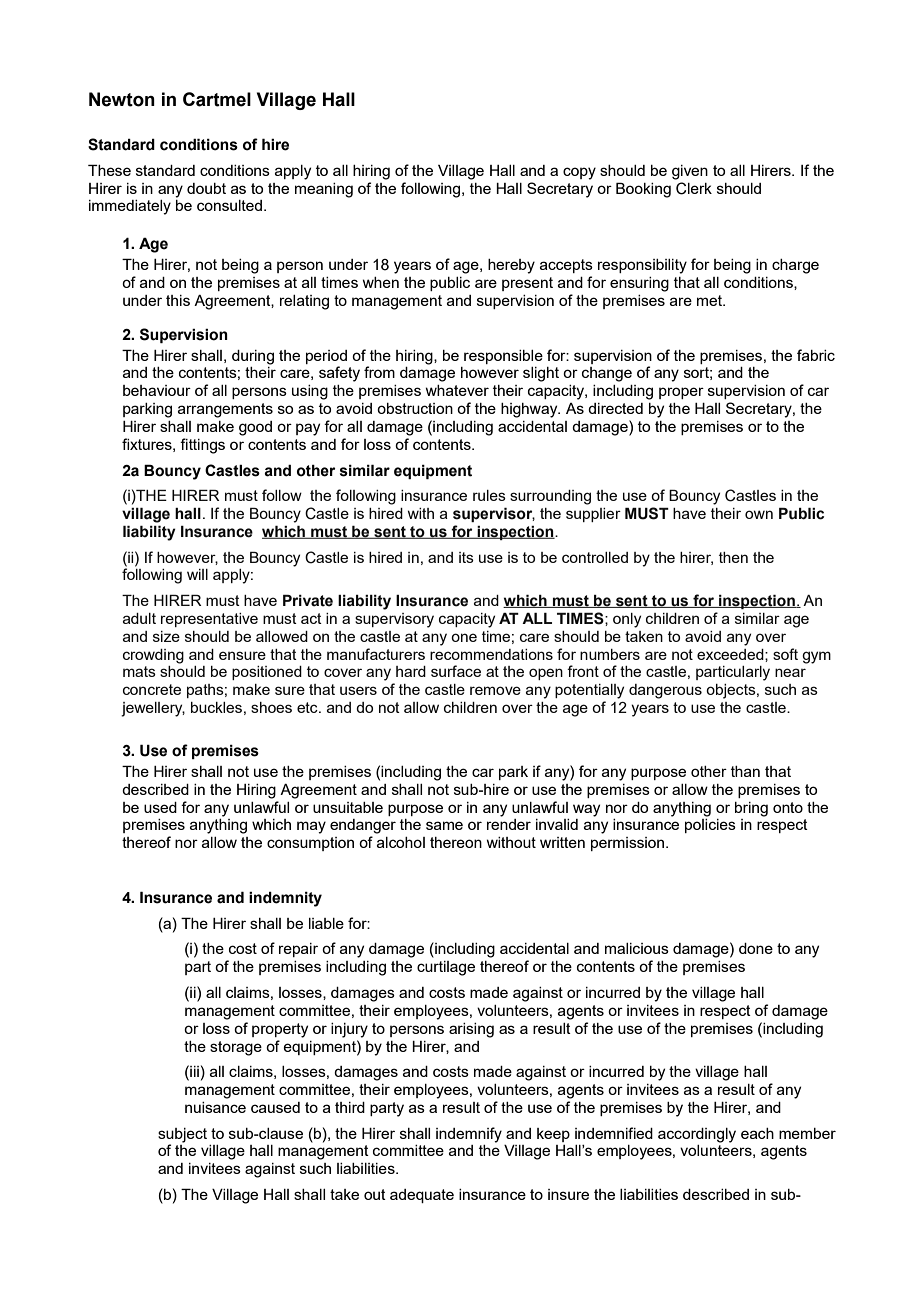  Describe the element at coordinates (690, 172) in the screenshot. I see `given` at that location.
